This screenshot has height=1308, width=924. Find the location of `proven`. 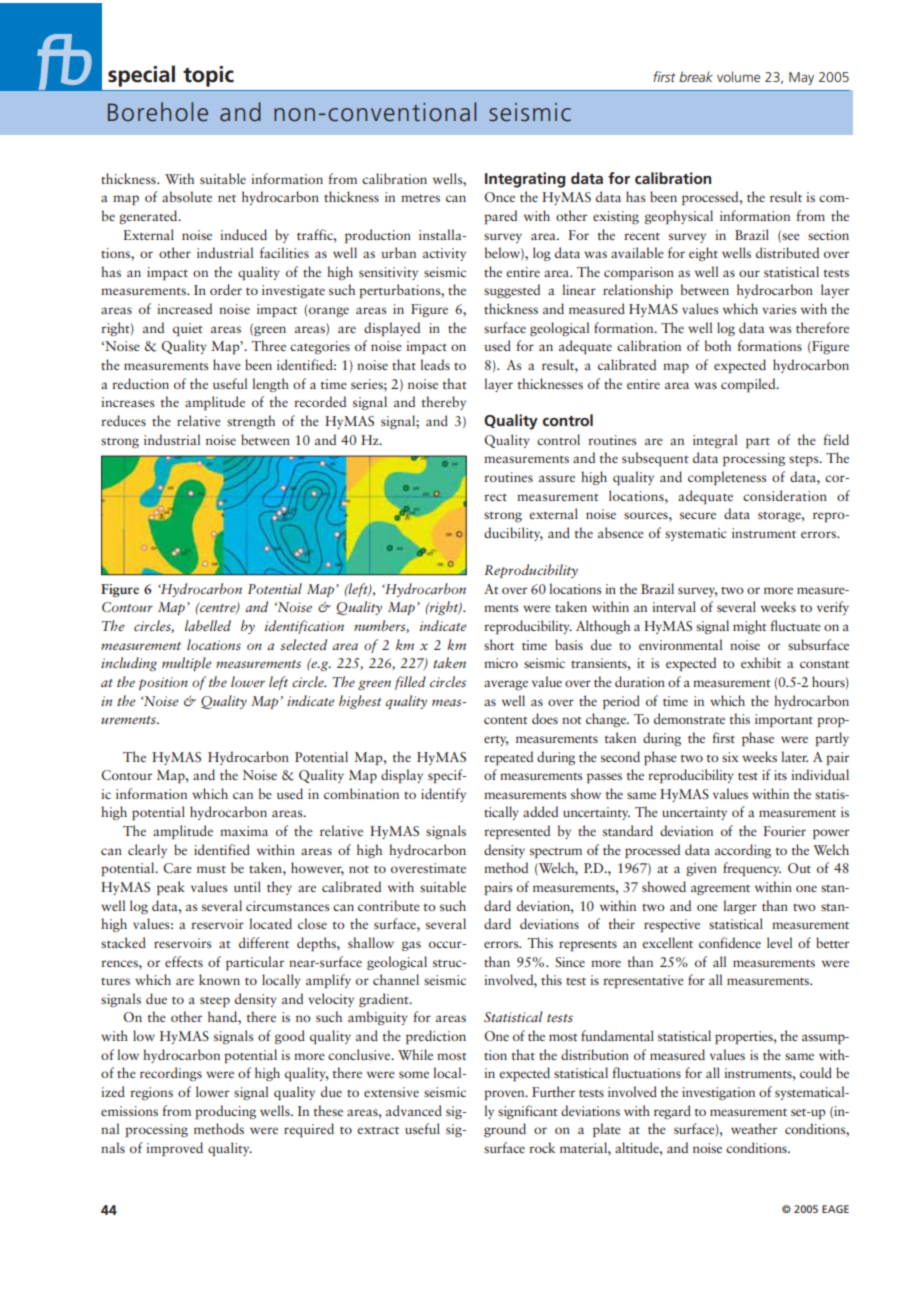

proven is located at coordinates (505, 1095).
